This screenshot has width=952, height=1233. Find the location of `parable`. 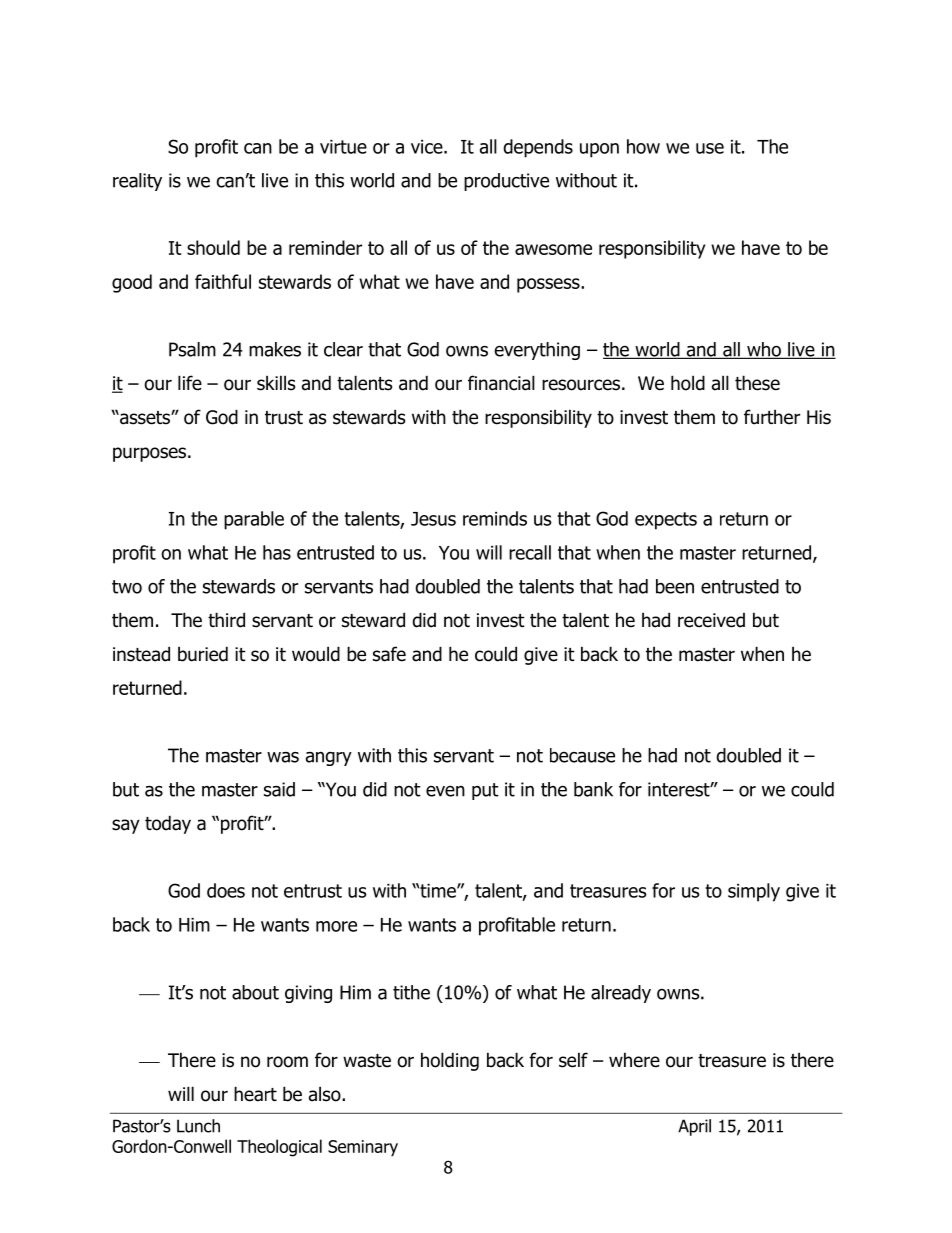

parable is located at coordinates (254, 520).
